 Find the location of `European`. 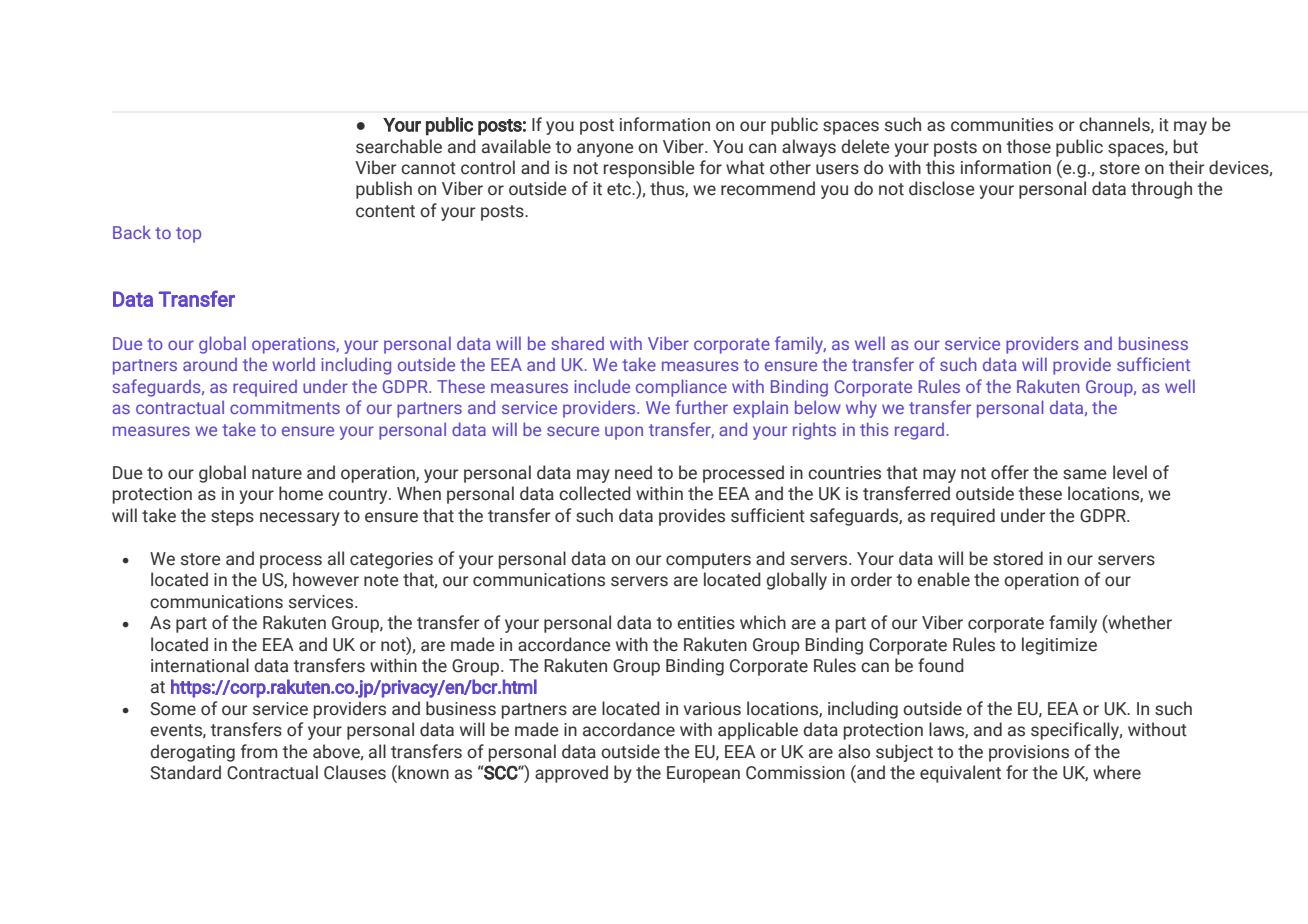

European is located at coordinates (703, 774).
